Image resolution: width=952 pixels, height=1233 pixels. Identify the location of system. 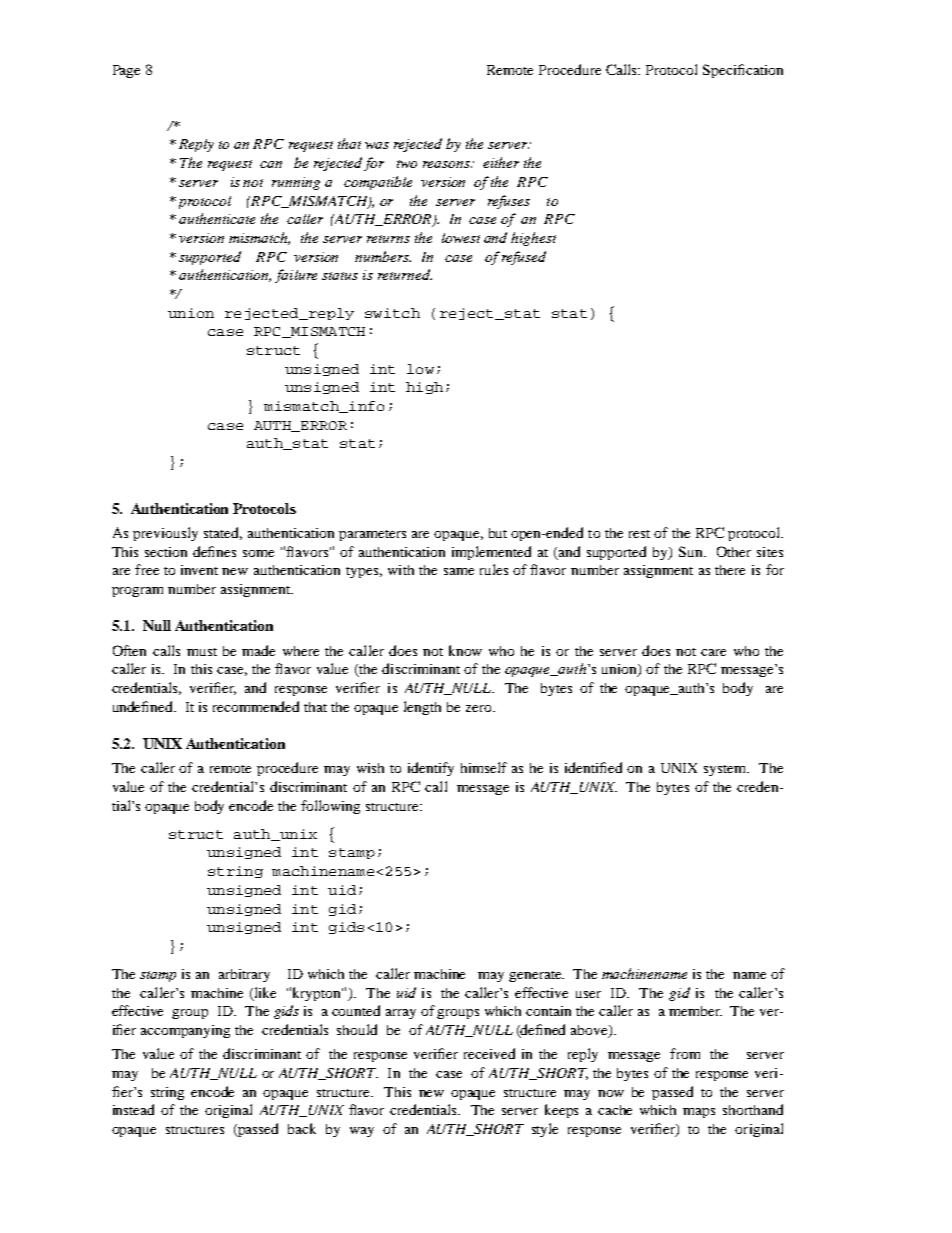
(726, 770).
